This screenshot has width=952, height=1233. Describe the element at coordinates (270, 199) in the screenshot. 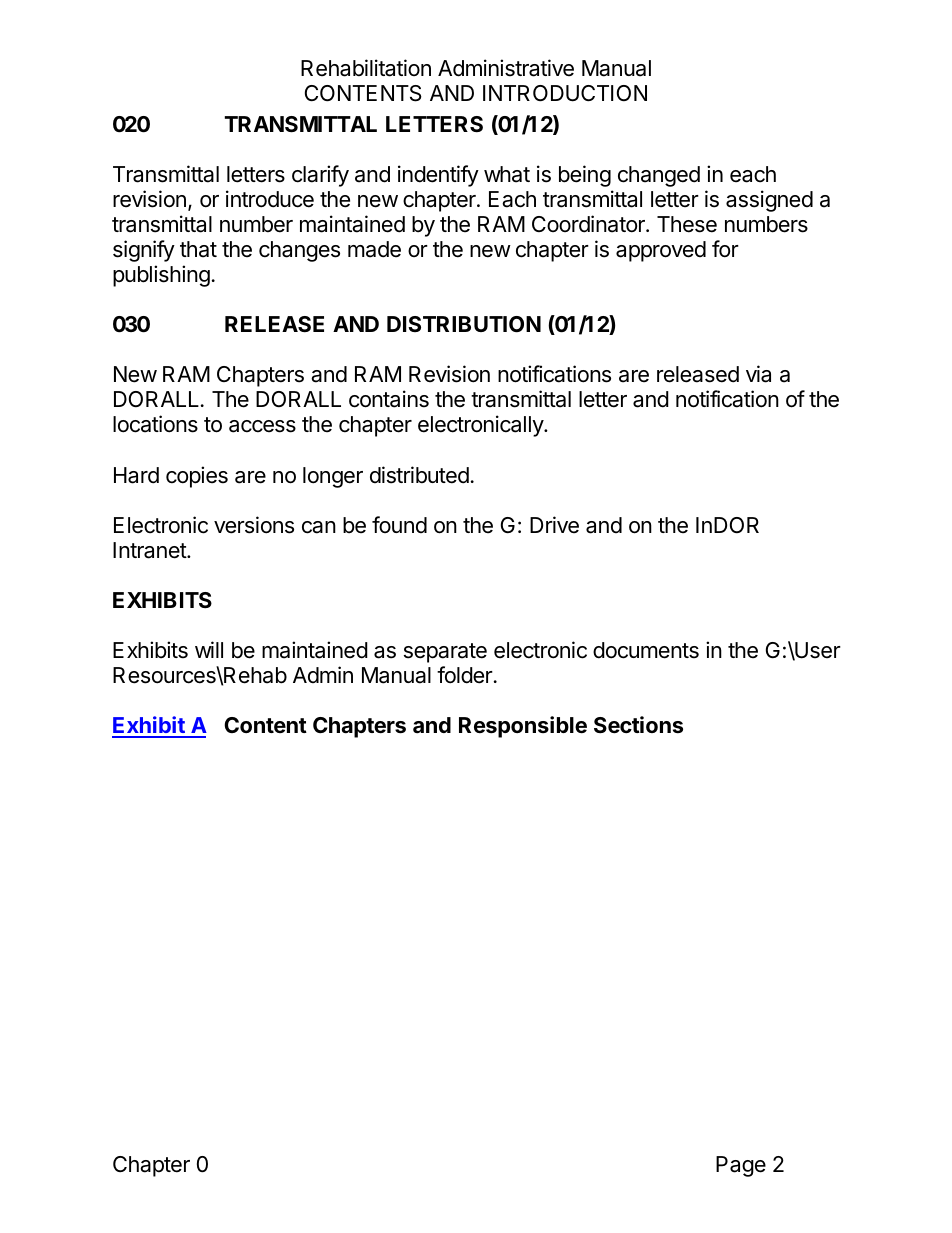

I see `introduce` at that location.
